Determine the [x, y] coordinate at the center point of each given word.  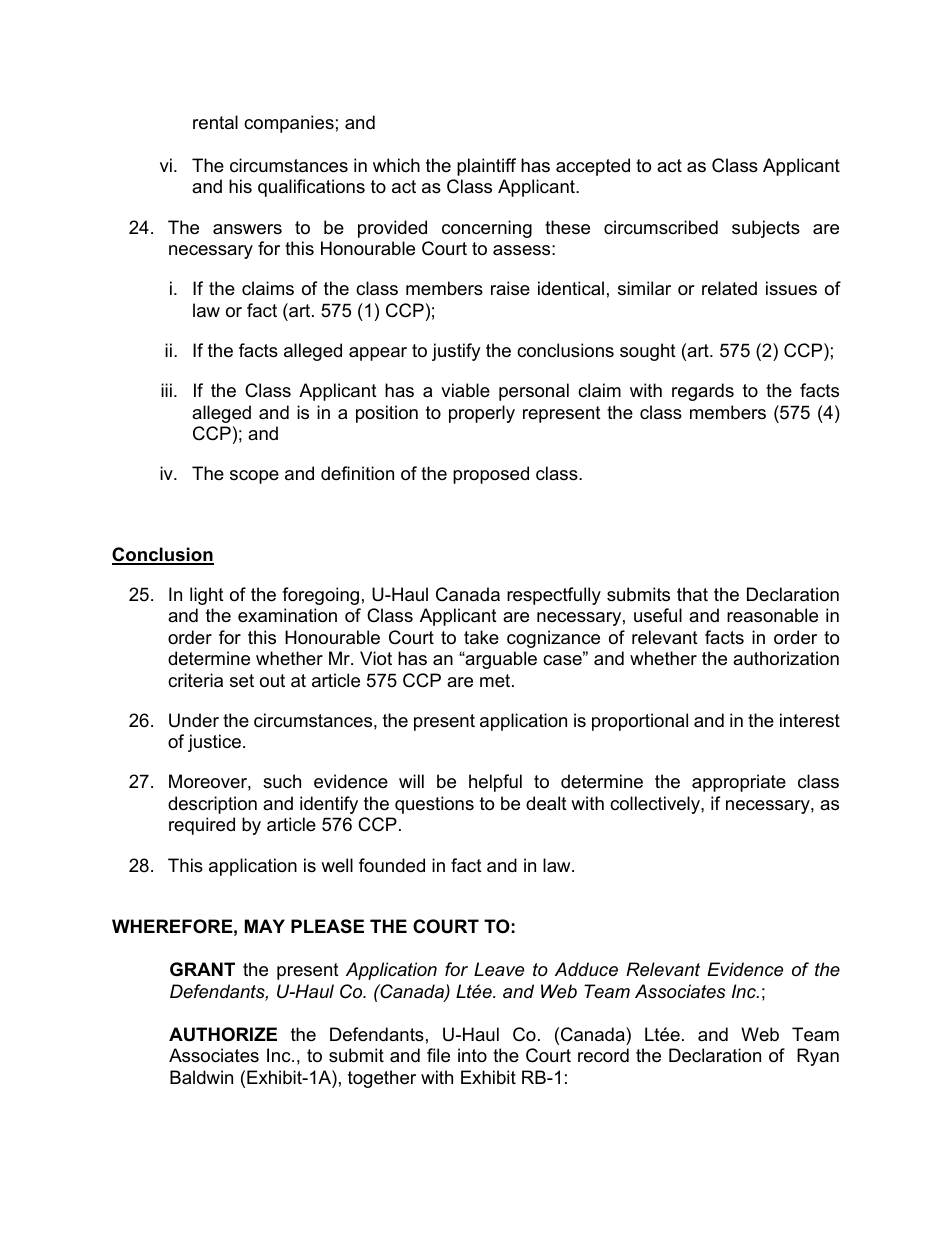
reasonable [772, 615]
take [481, 637]
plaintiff [486, 167]
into [472, 1055]
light [207, 596]
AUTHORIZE [223, 1034]
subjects [766, 229]
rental [215, 122]
